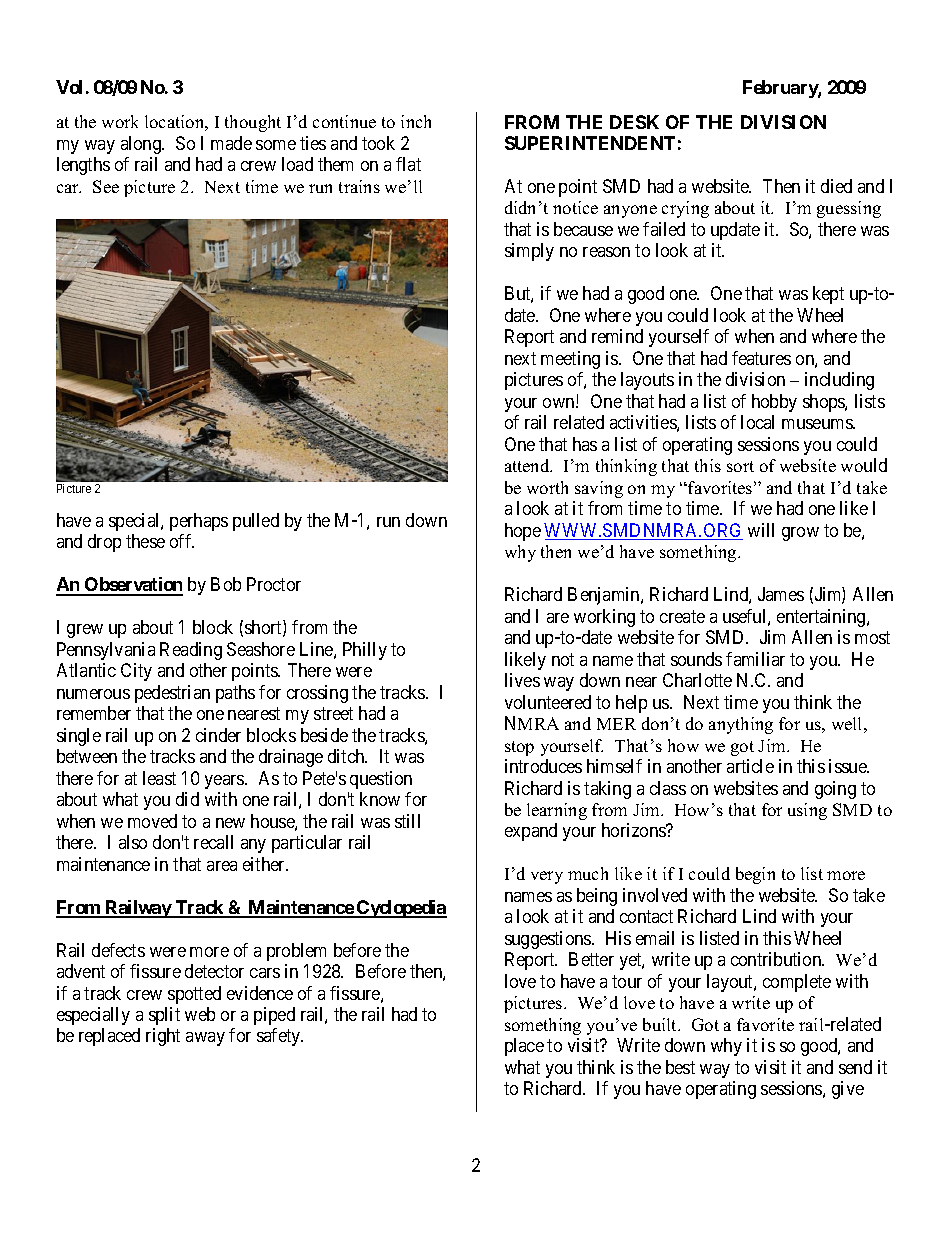 The height and width of the screenshot is (1233, 952). What do you see at coordinates (836, 186) in the screenshot?
I see `died` at bounding box center [836, 186].
